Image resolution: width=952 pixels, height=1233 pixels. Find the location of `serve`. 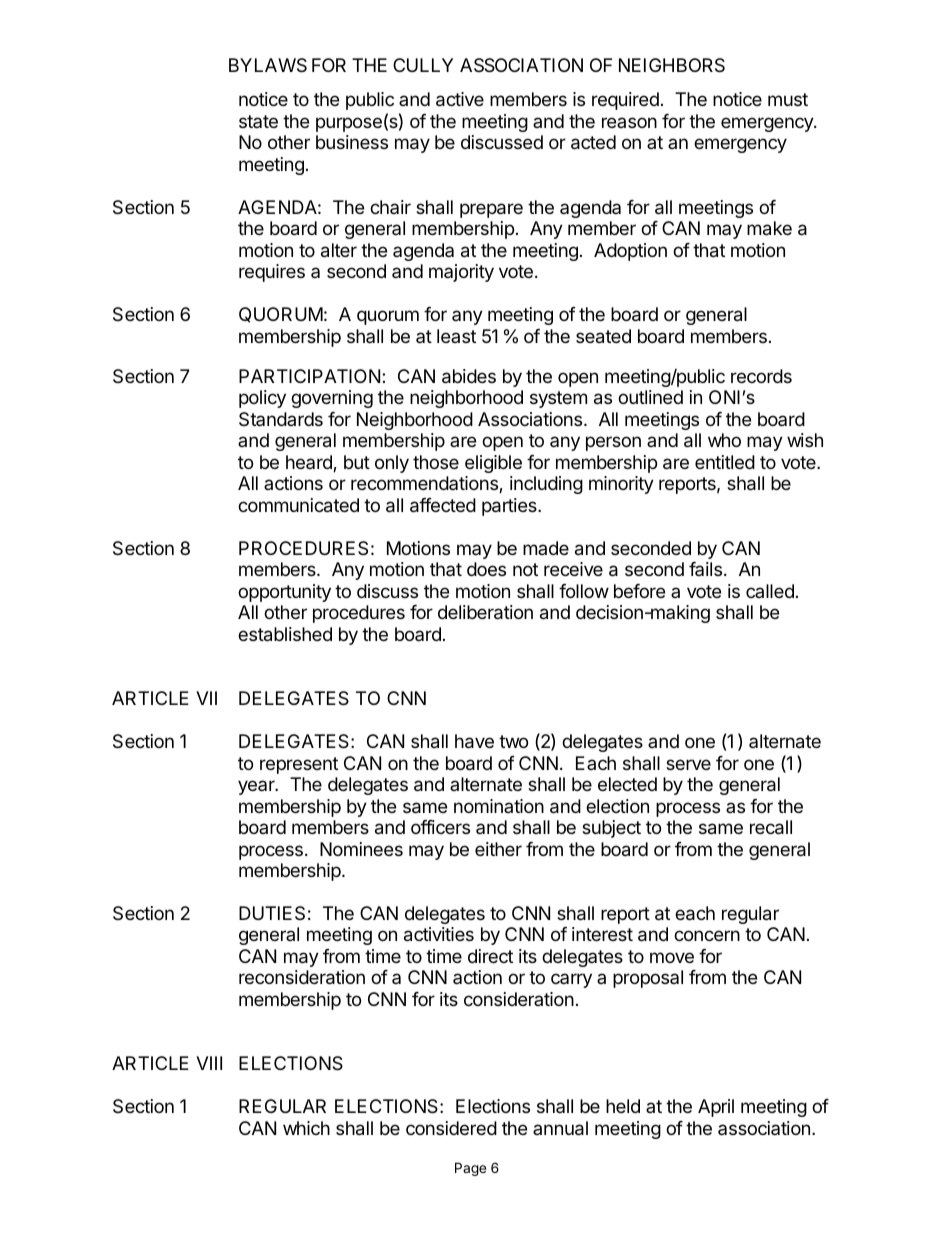

serve is located at coordinates (688, 764).
